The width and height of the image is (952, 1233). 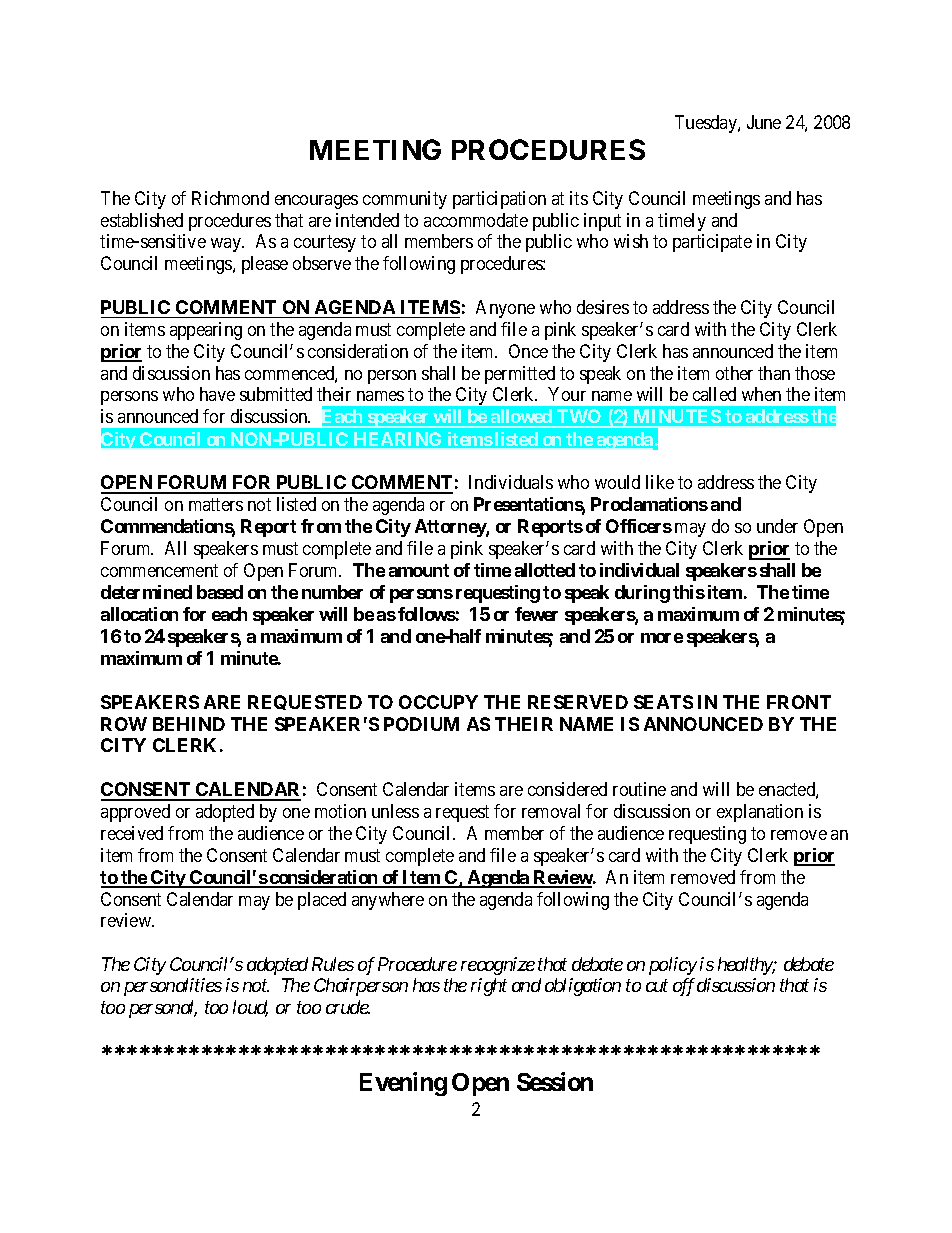 What do you see at coordinates (499, 200) in the image?
I see `participation` at bounding box center [499, 200].
